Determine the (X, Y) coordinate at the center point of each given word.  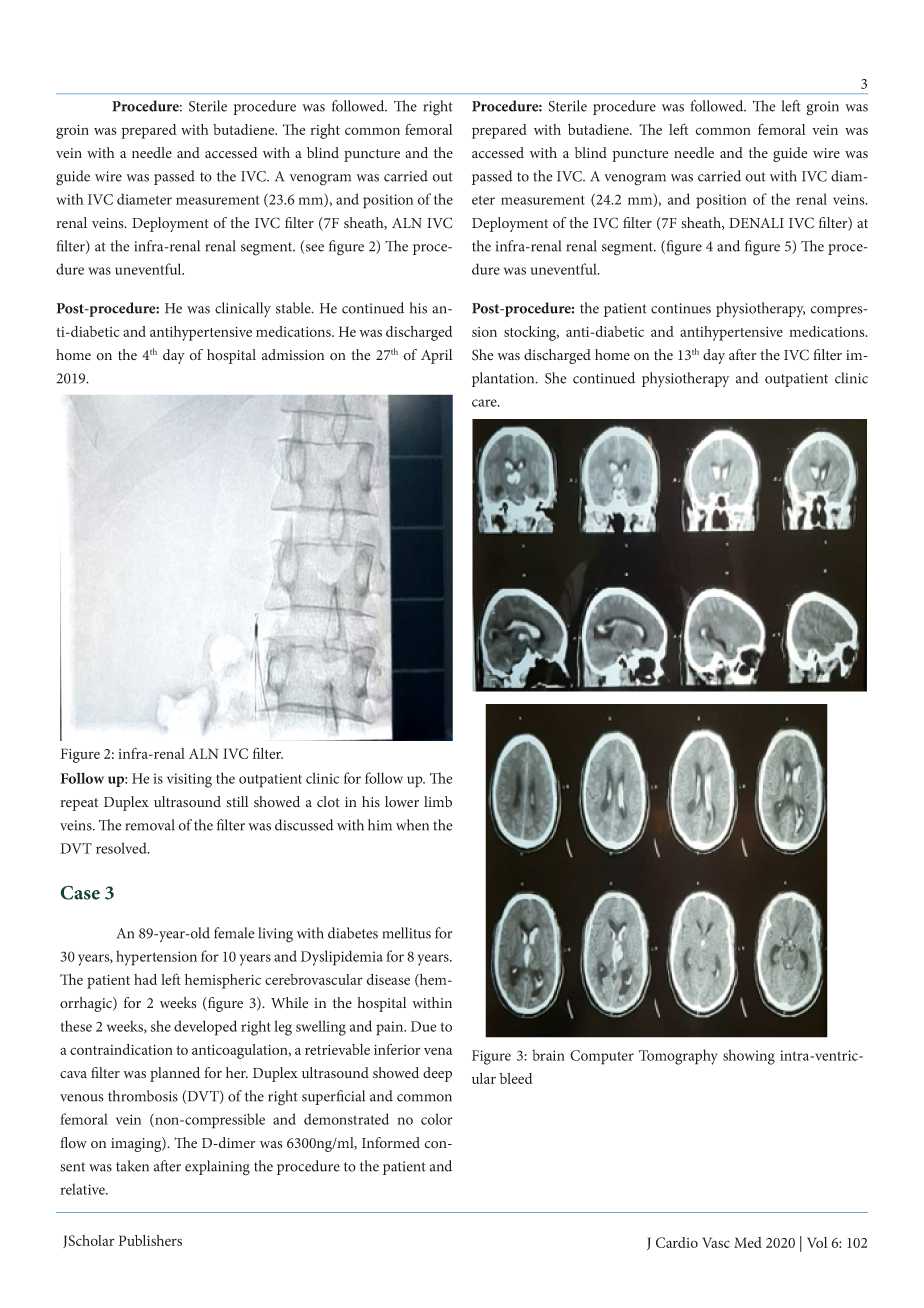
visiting (189, 780)
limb (438, 802)
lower (402, 802)
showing (749, 1057)
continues (681, 308)
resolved (122, 848)
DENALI (756, 223)
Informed (391, 1142)
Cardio (677, 1242)
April (437, 356)
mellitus (407, 933)
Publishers (150, 1240)
